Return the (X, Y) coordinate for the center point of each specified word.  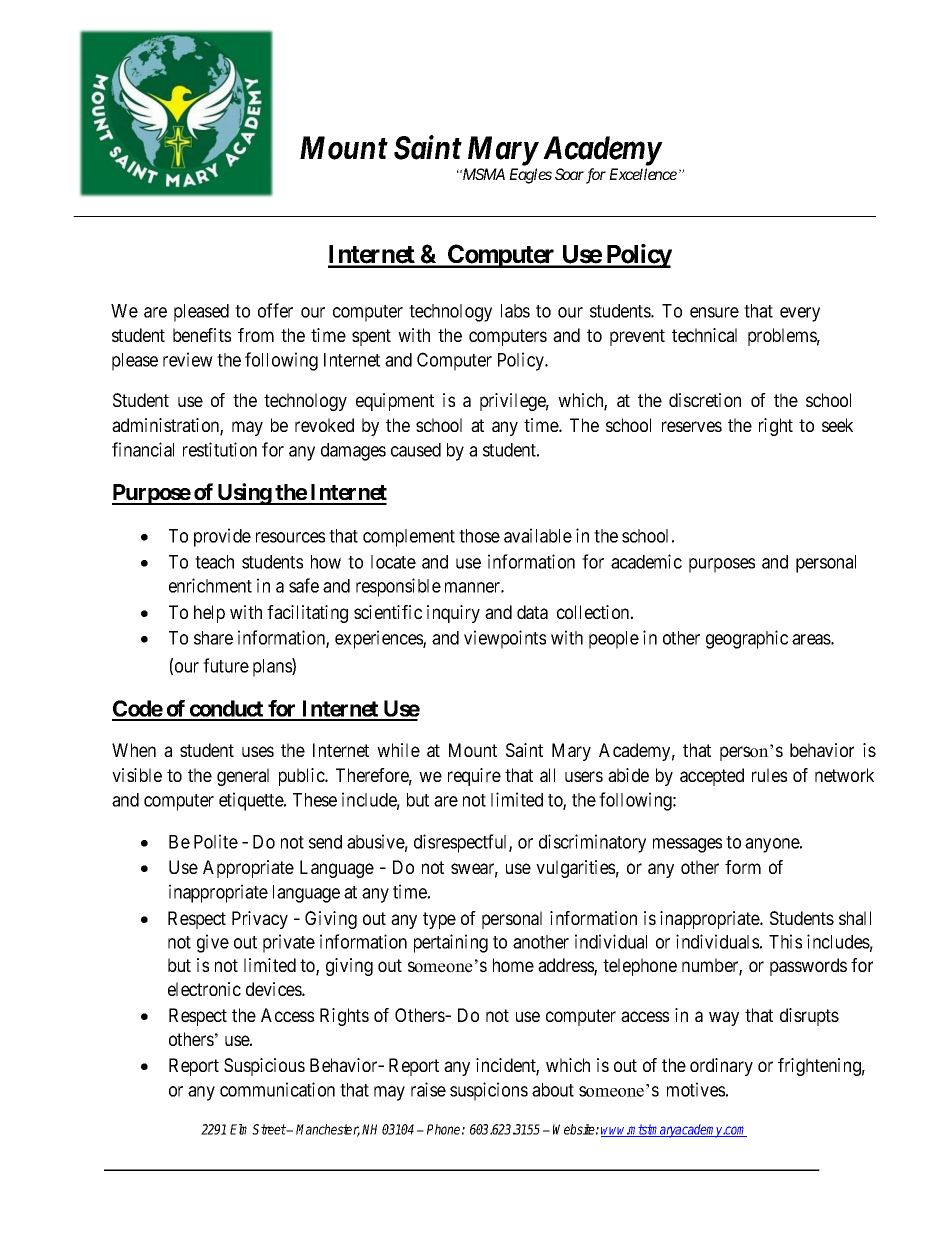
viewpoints (505, 639)
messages (687, 845)
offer (275, 310)
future (226, 665)
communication (277, 1089)
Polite (216, 841)
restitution (220, 449)
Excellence (643, 174)
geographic (747, 639)
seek (837, 425)
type (439, 920)
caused (416, 450)
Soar (569, 174)
